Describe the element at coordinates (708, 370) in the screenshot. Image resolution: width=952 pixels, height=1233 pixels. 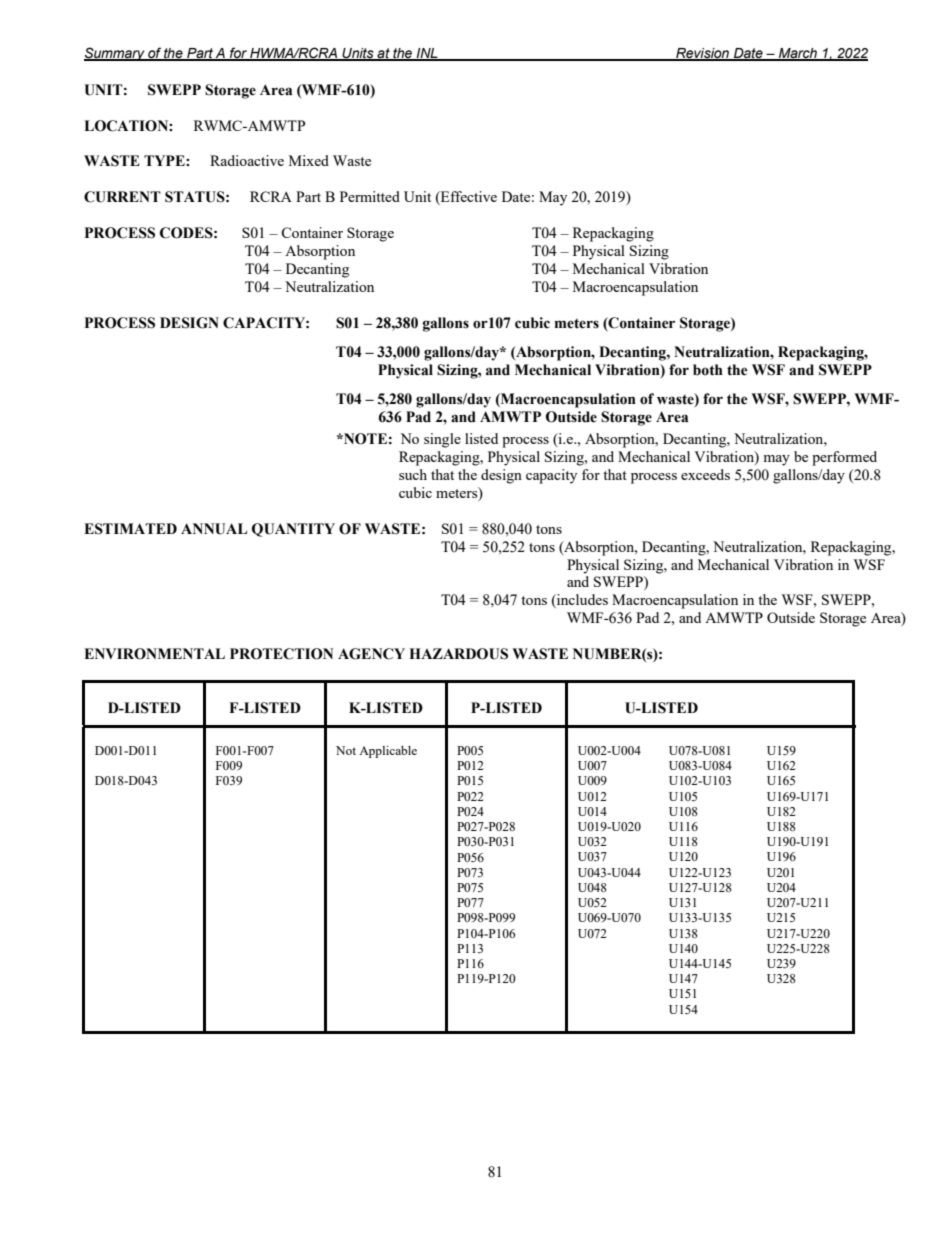
I see `both` at that location.
